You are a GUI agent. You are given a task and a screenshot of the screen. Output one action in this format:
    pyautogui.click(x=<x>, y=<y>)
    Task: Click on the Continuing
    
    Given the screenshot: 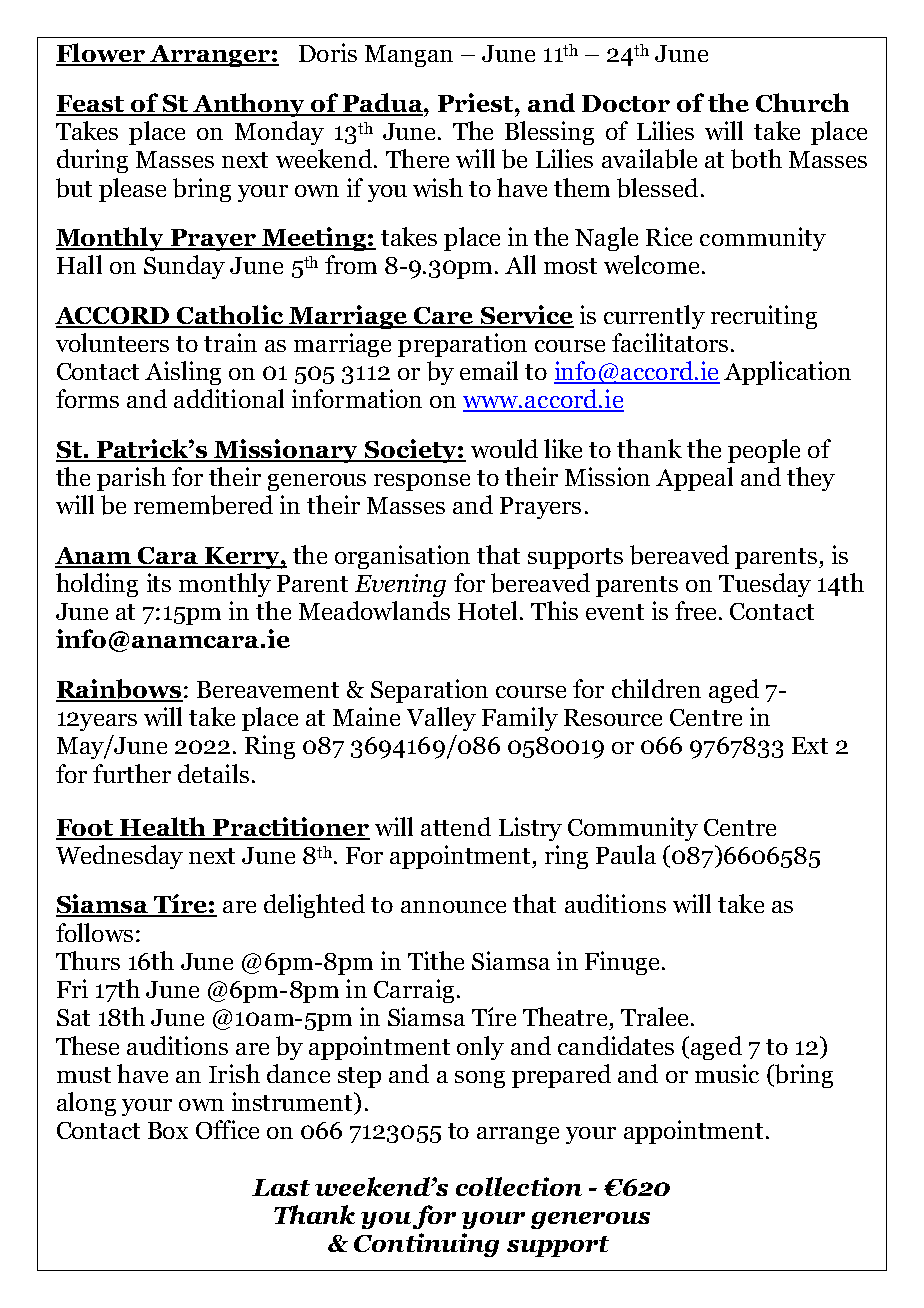 What is the action you would take?
    pyautogui.click(x=426, y=1245)
